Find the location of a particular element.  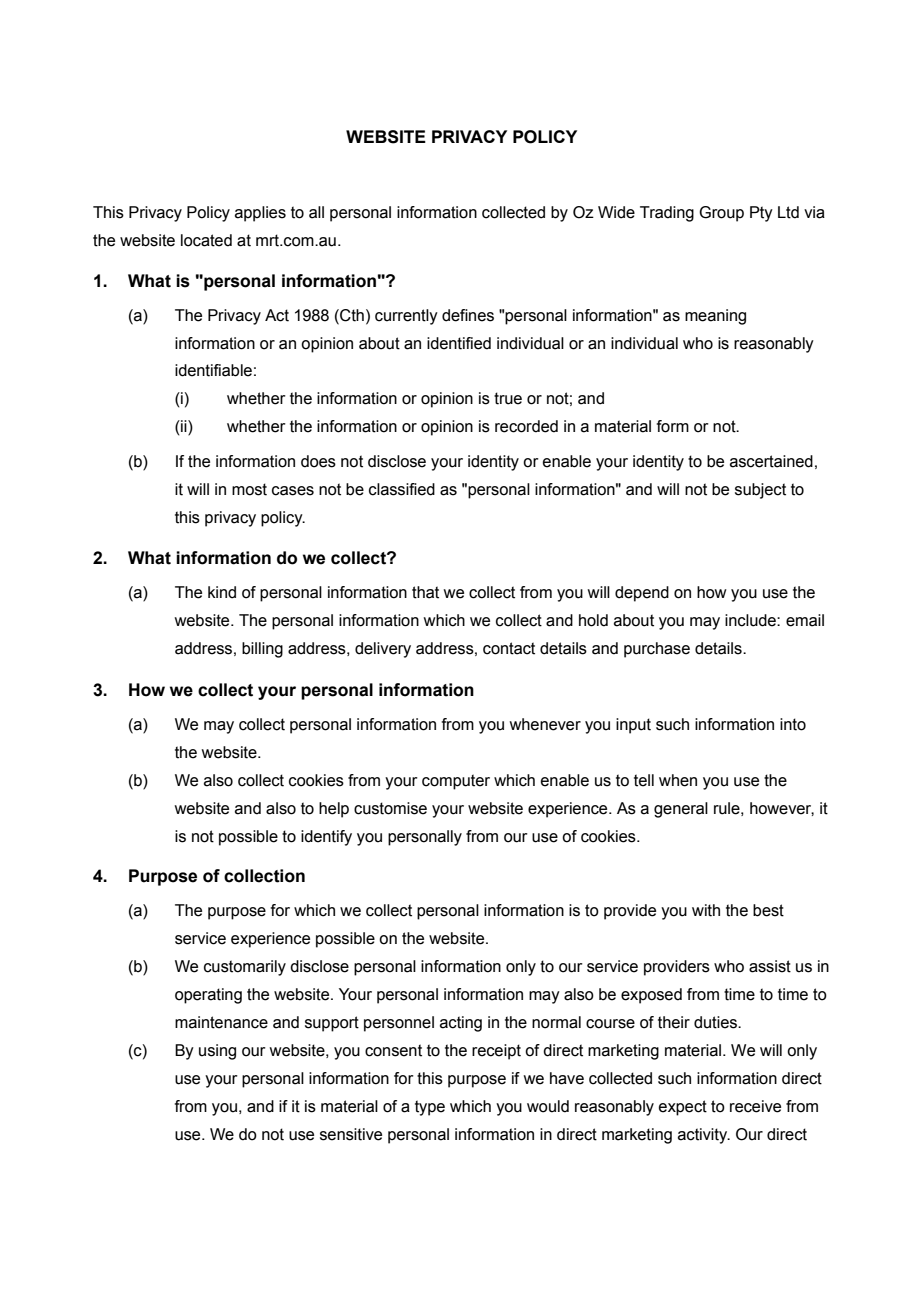

ascertained is located at coordinates (771, 461).
